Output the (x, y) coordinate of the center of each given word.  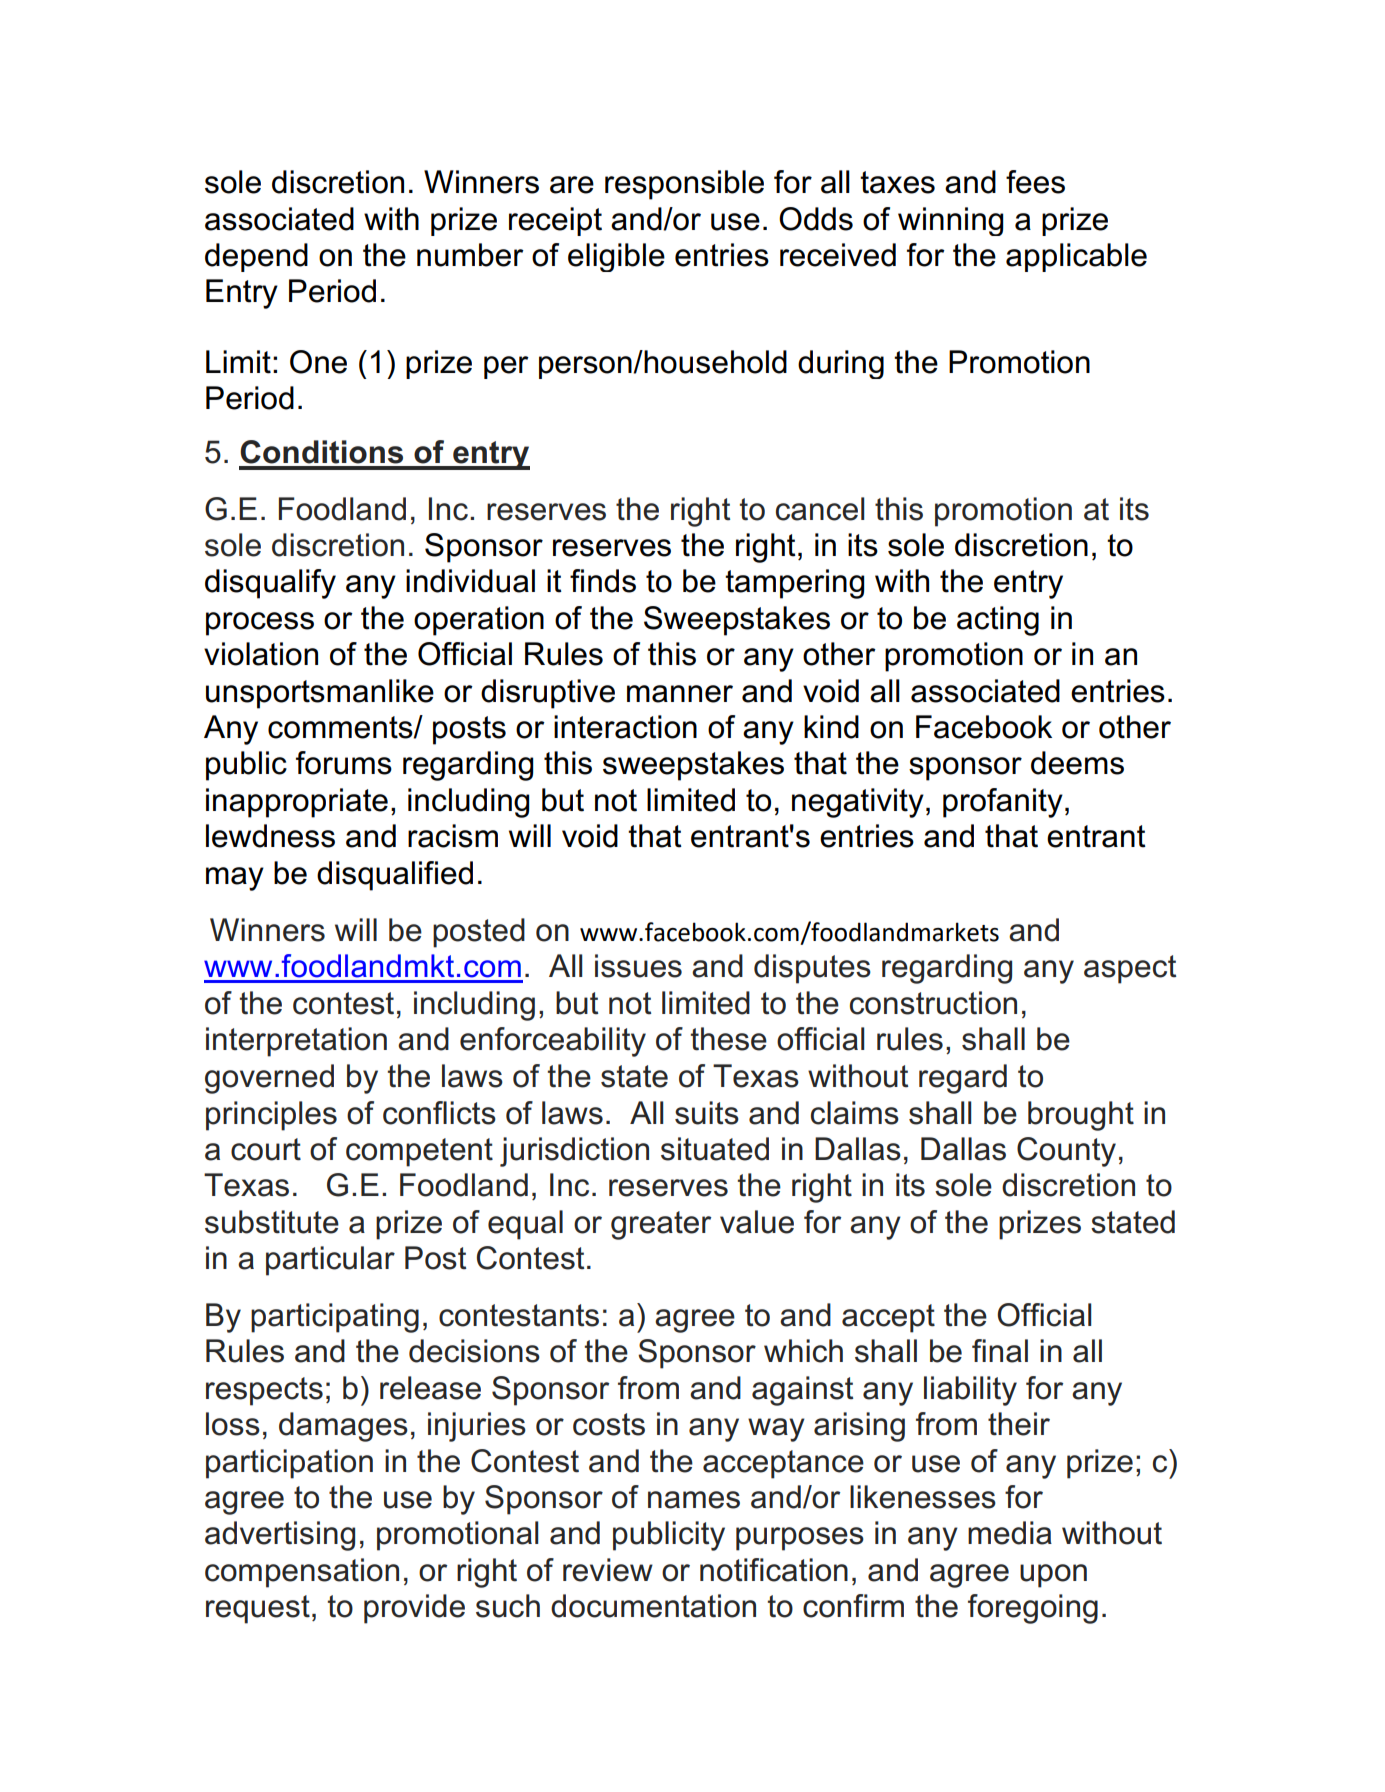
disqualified (395, 876)
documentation (653, 1606)
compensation (302, 1573)
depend (256, 257)
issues (638, 966)
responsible (684, 185)
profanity (1003, 803)
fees (1035, 182)
